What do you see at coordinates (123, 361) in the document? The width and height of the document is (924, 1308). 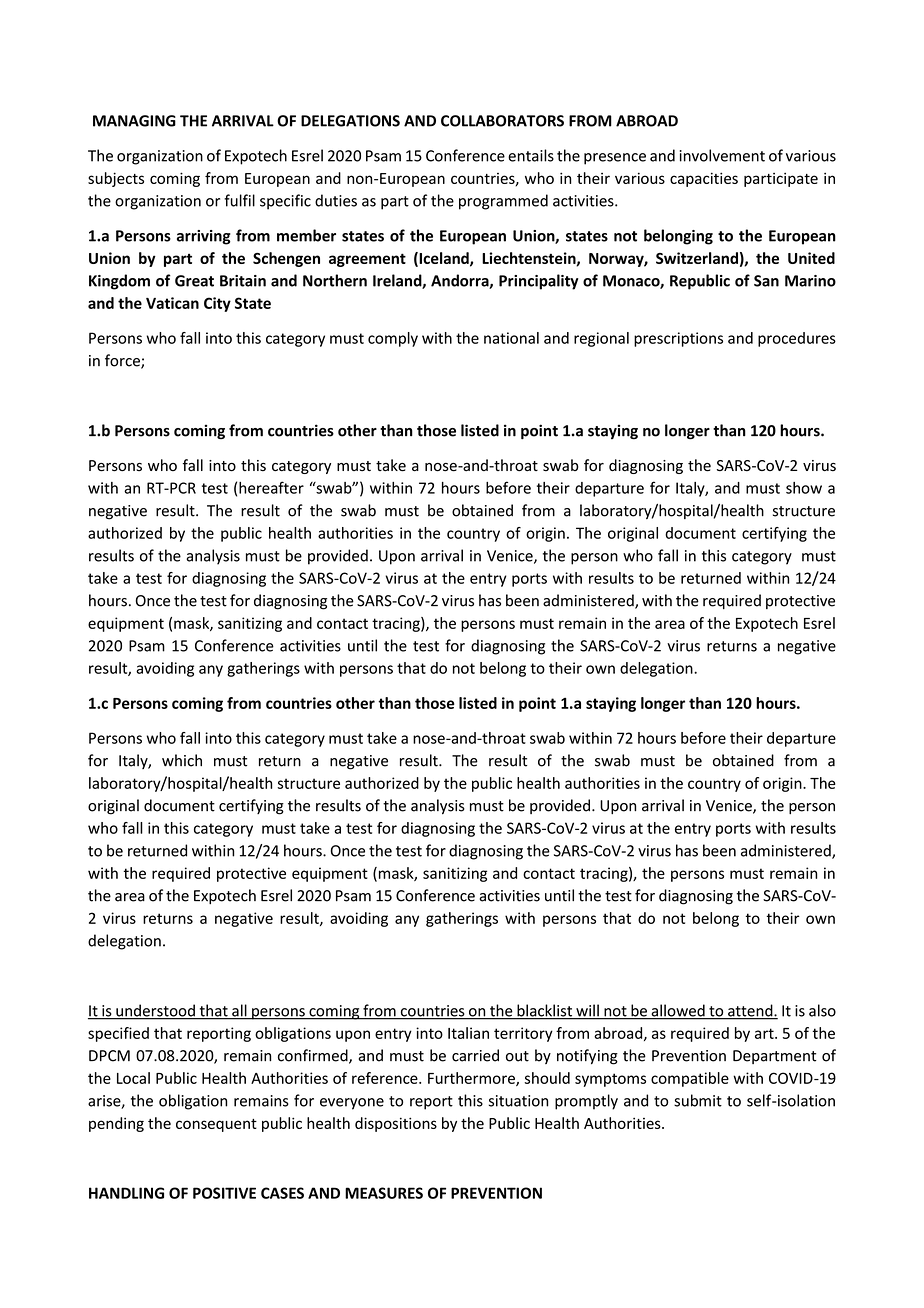 I see `force` at bounding box center [123, 361].
